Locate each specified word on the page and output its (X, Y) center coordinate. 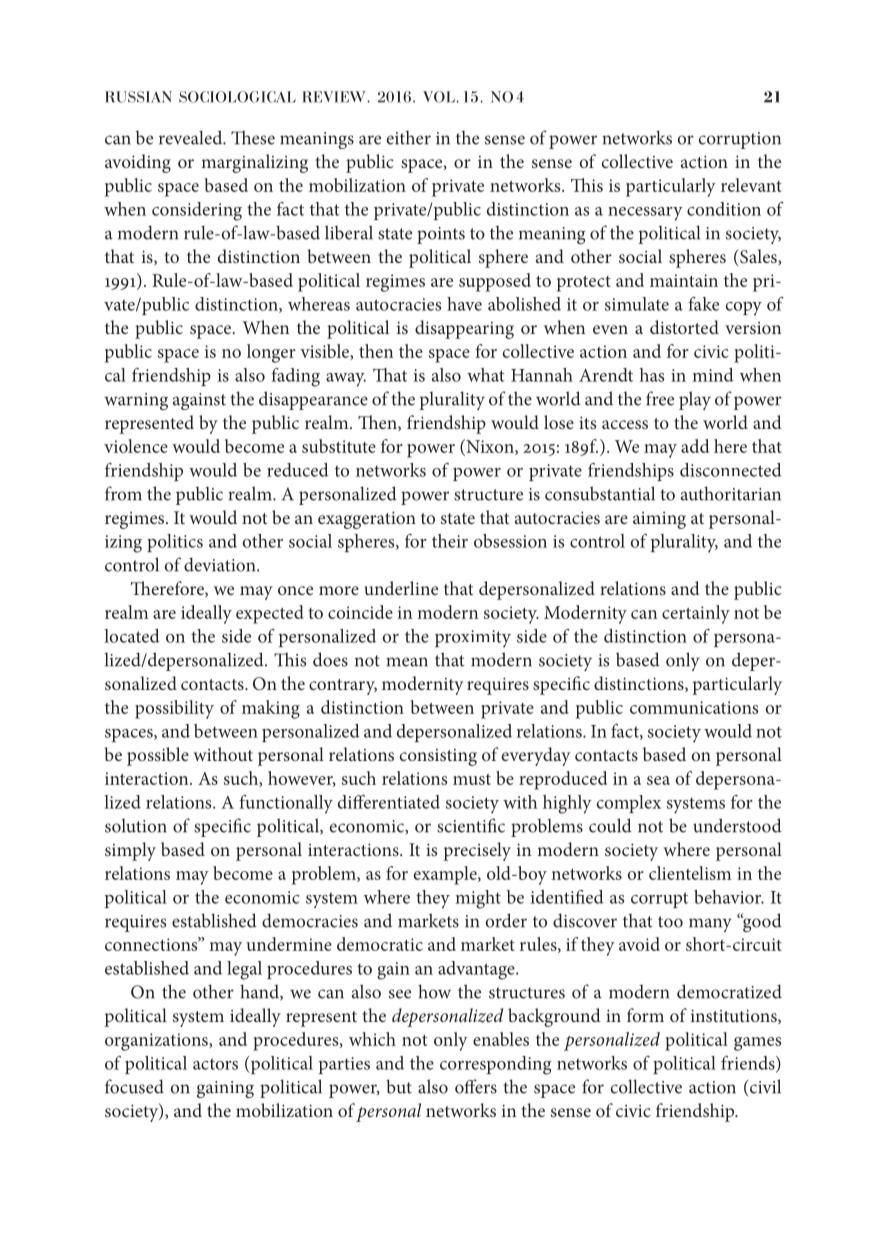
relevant (751, 185)
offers (476, 1086)
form (645, 1015)
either (408, 137)
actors (215, 1064)
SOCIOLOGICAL (237, 97)
